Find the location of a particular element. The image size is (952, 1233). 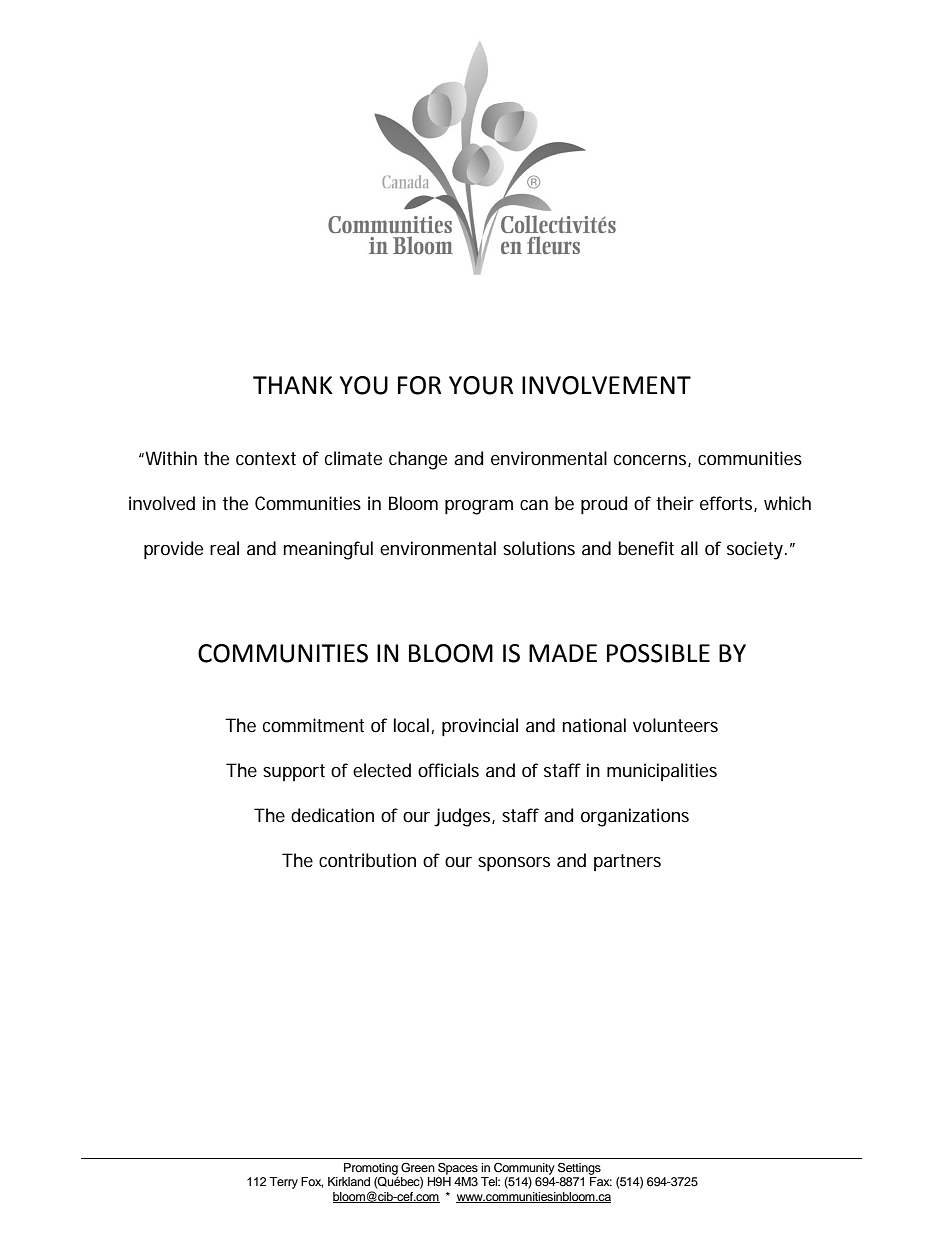

concerns is located at coordinates (652, 461).
